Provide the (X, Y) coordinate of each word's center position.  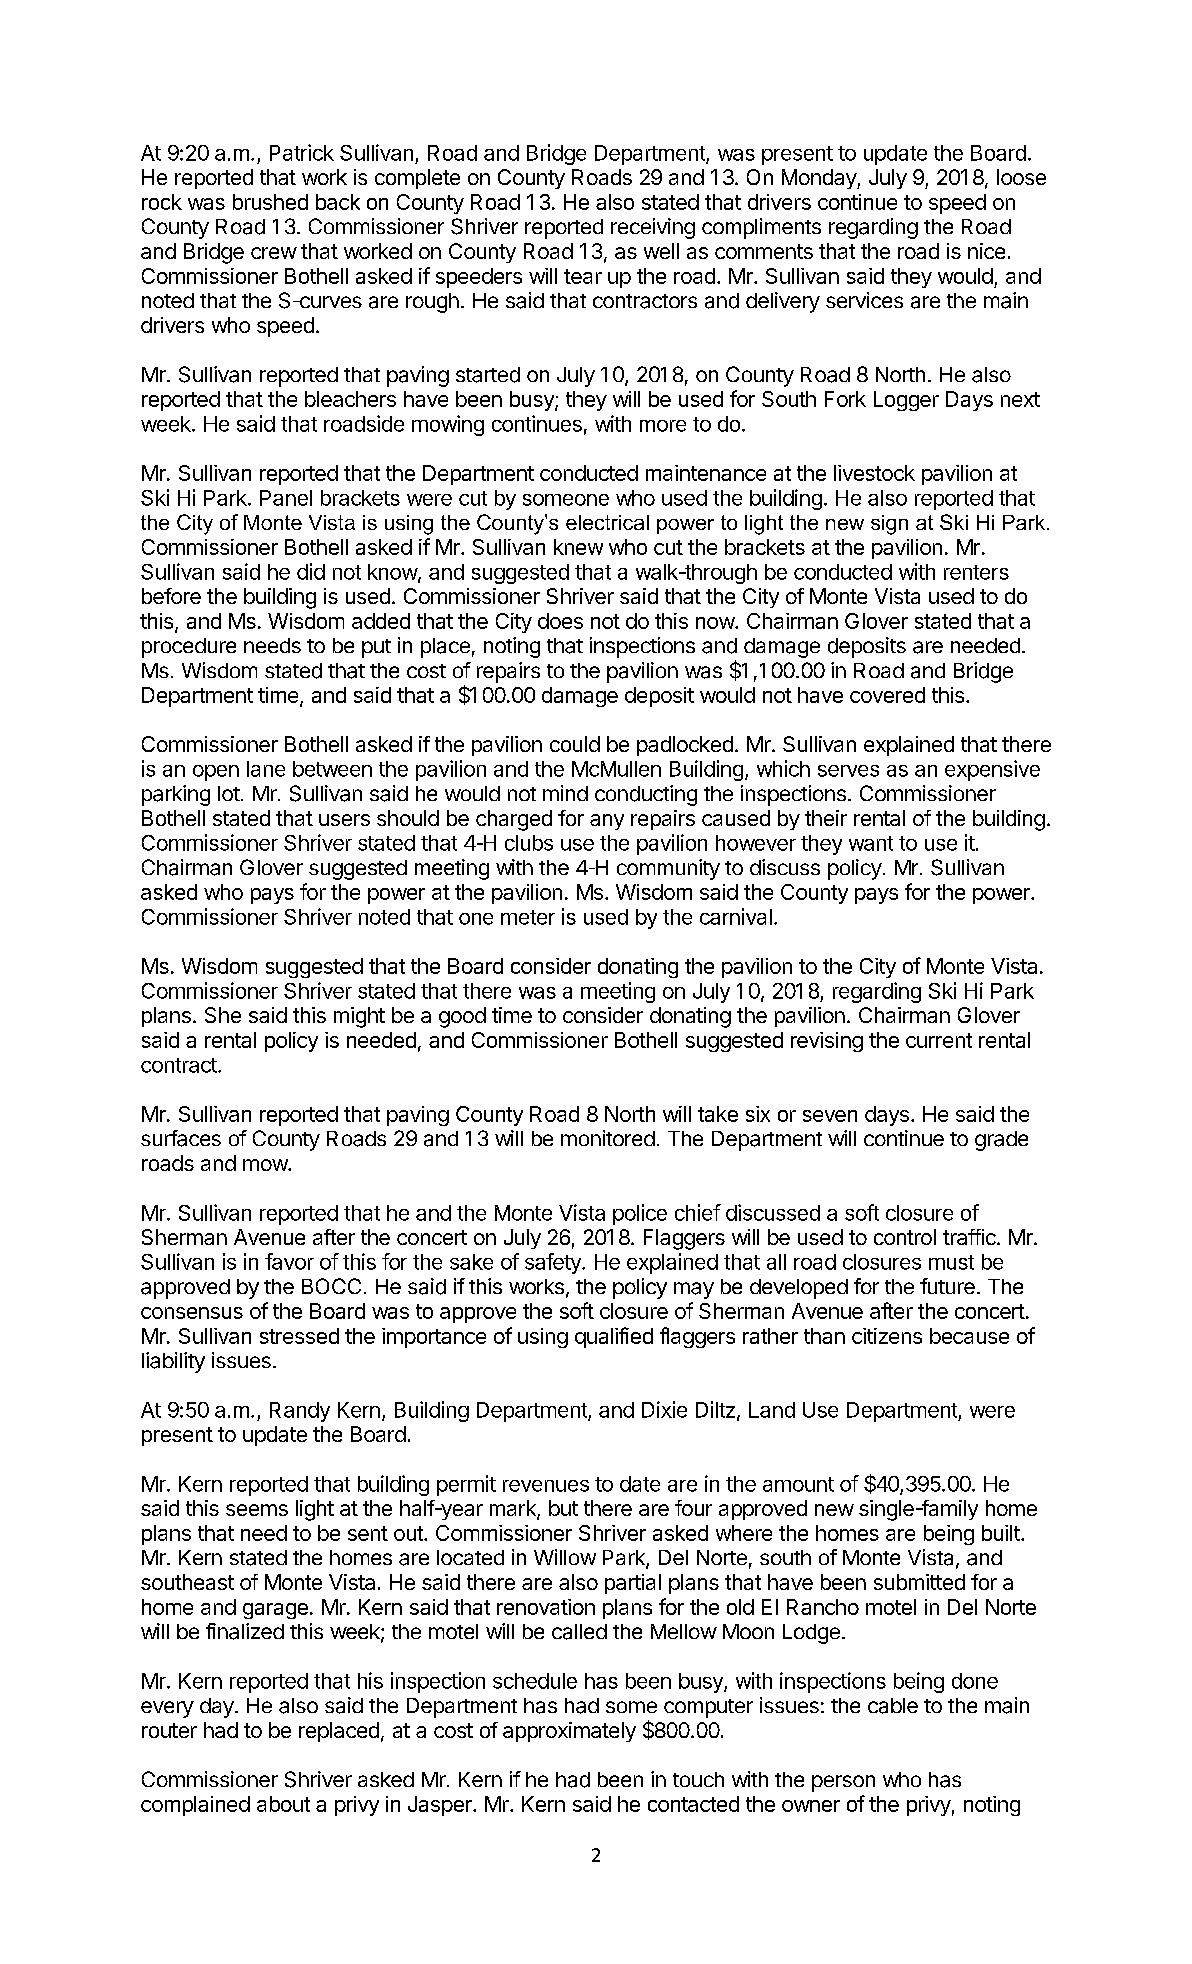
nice (986, 251)
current (939, 1040)
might (359, 1017)
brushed (270, 202)
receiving (653, 228)
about (283, 1804)
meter (528, 917)
